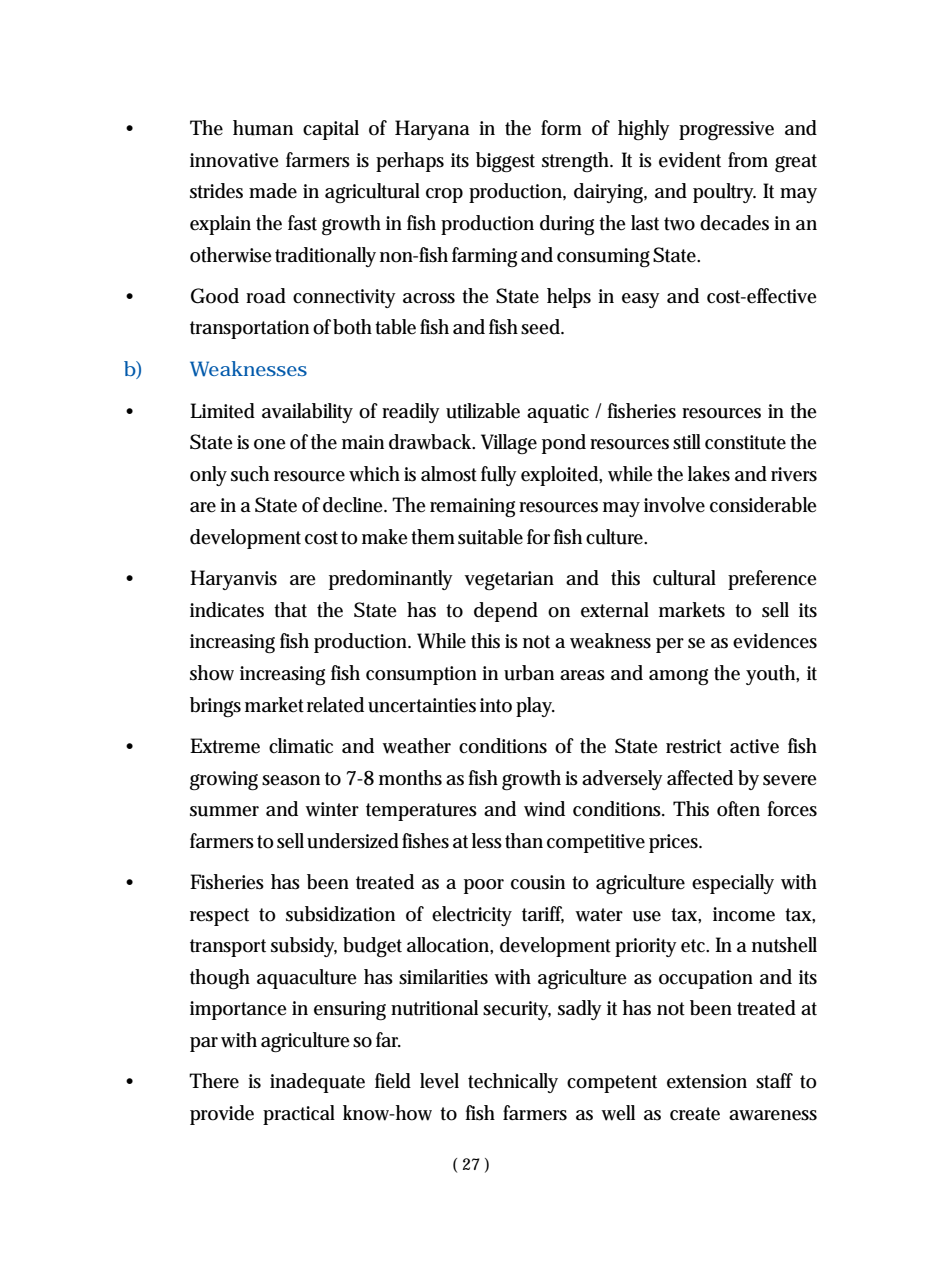 The width and height of the screenshot is (941, 1288). Describe the element at coordinates (299, 1115) in the screenshot. I see `practical` at that location.
